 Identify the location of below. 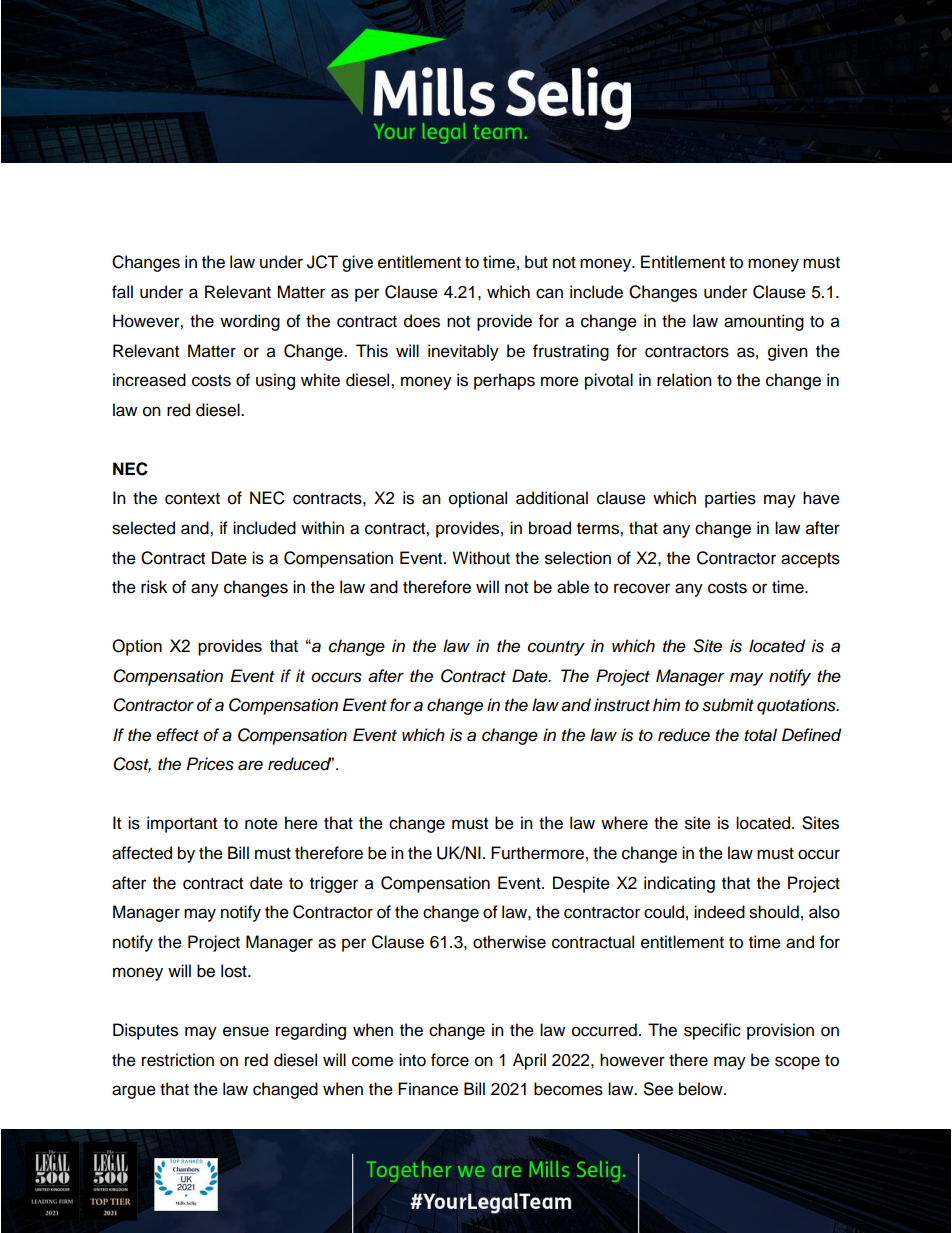
(702, 1089).
